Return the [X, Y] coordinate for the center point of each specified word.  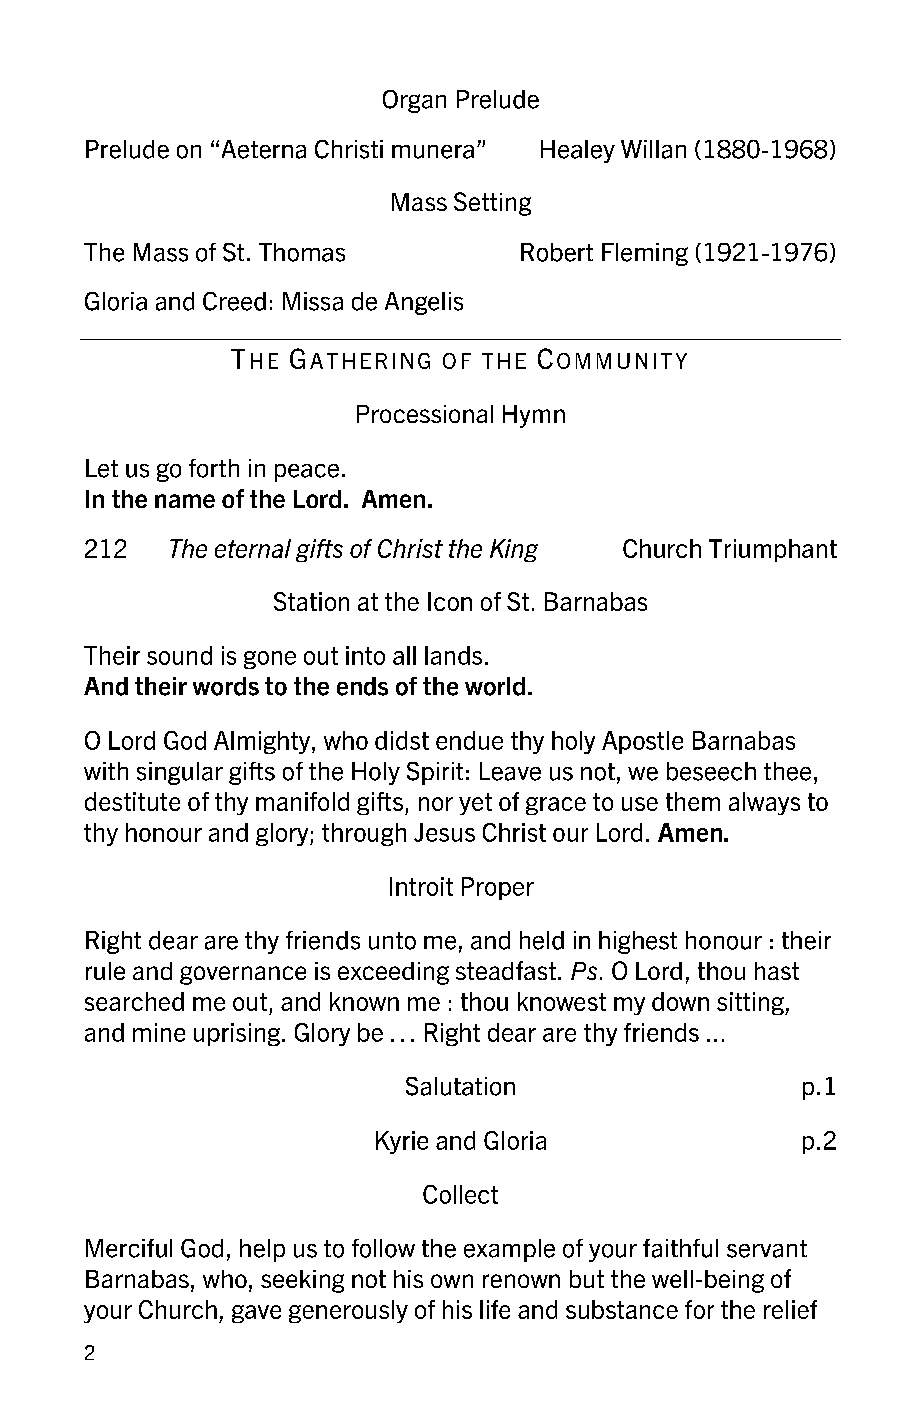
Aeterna [264, 149]
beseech [711, 771]
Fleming [645, 254]
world [495, 686]
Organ [414, 101]
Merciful [129, 1248]
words [226, 686]
